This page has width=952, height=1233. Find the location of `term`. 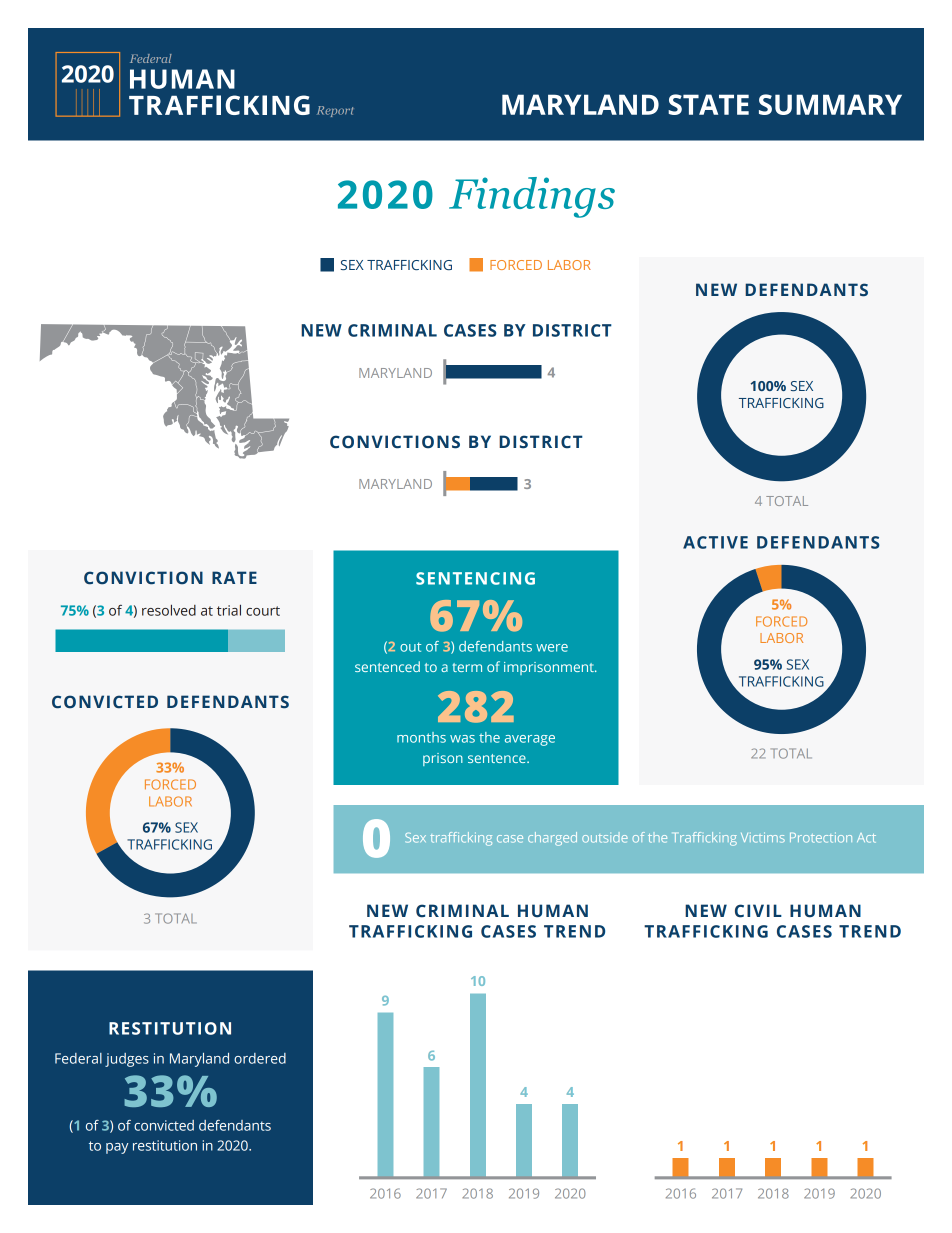

term is located at coordinates (467, 667).
